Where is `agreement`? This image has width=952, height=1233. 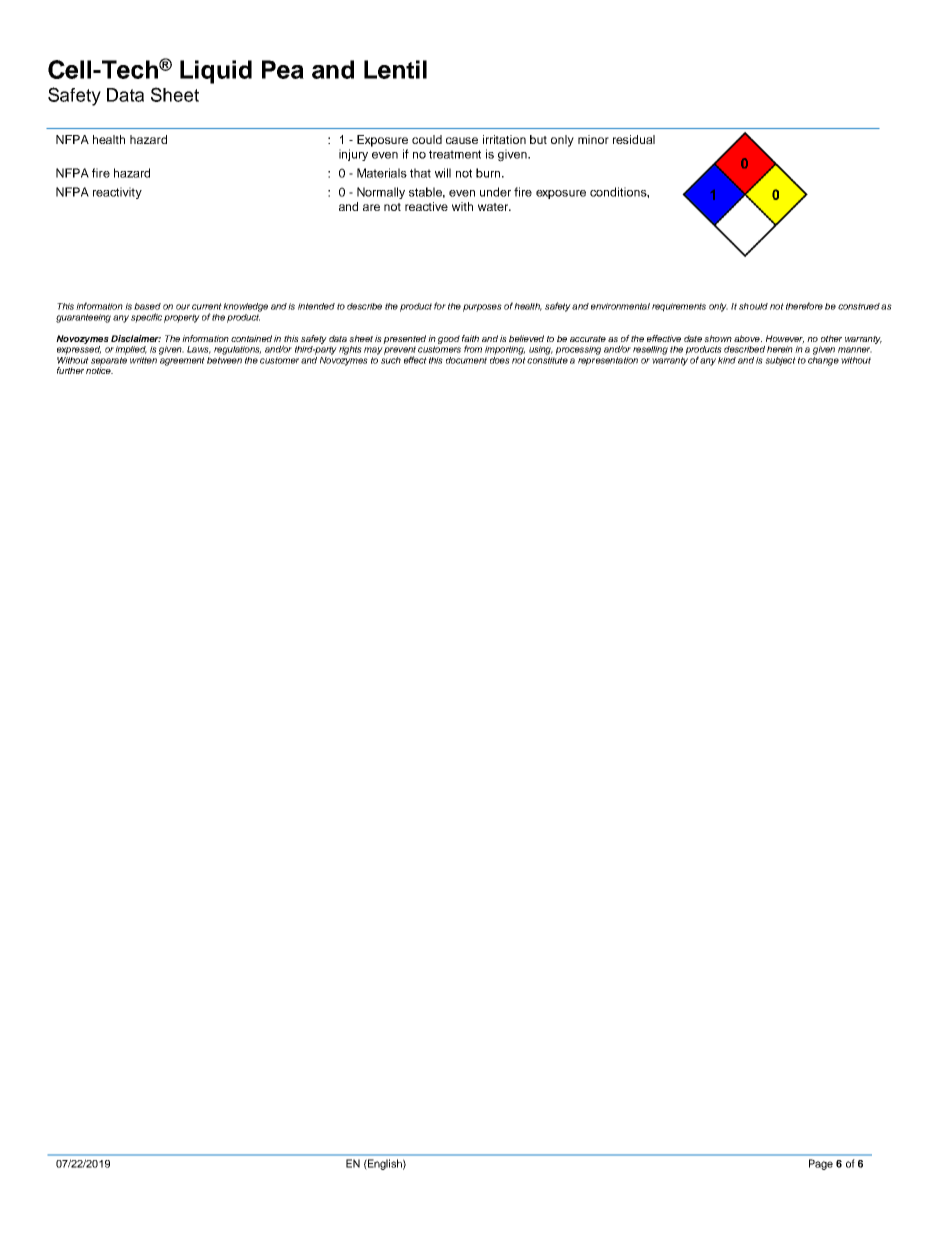 agreement is located at coordinates (182, 361).
